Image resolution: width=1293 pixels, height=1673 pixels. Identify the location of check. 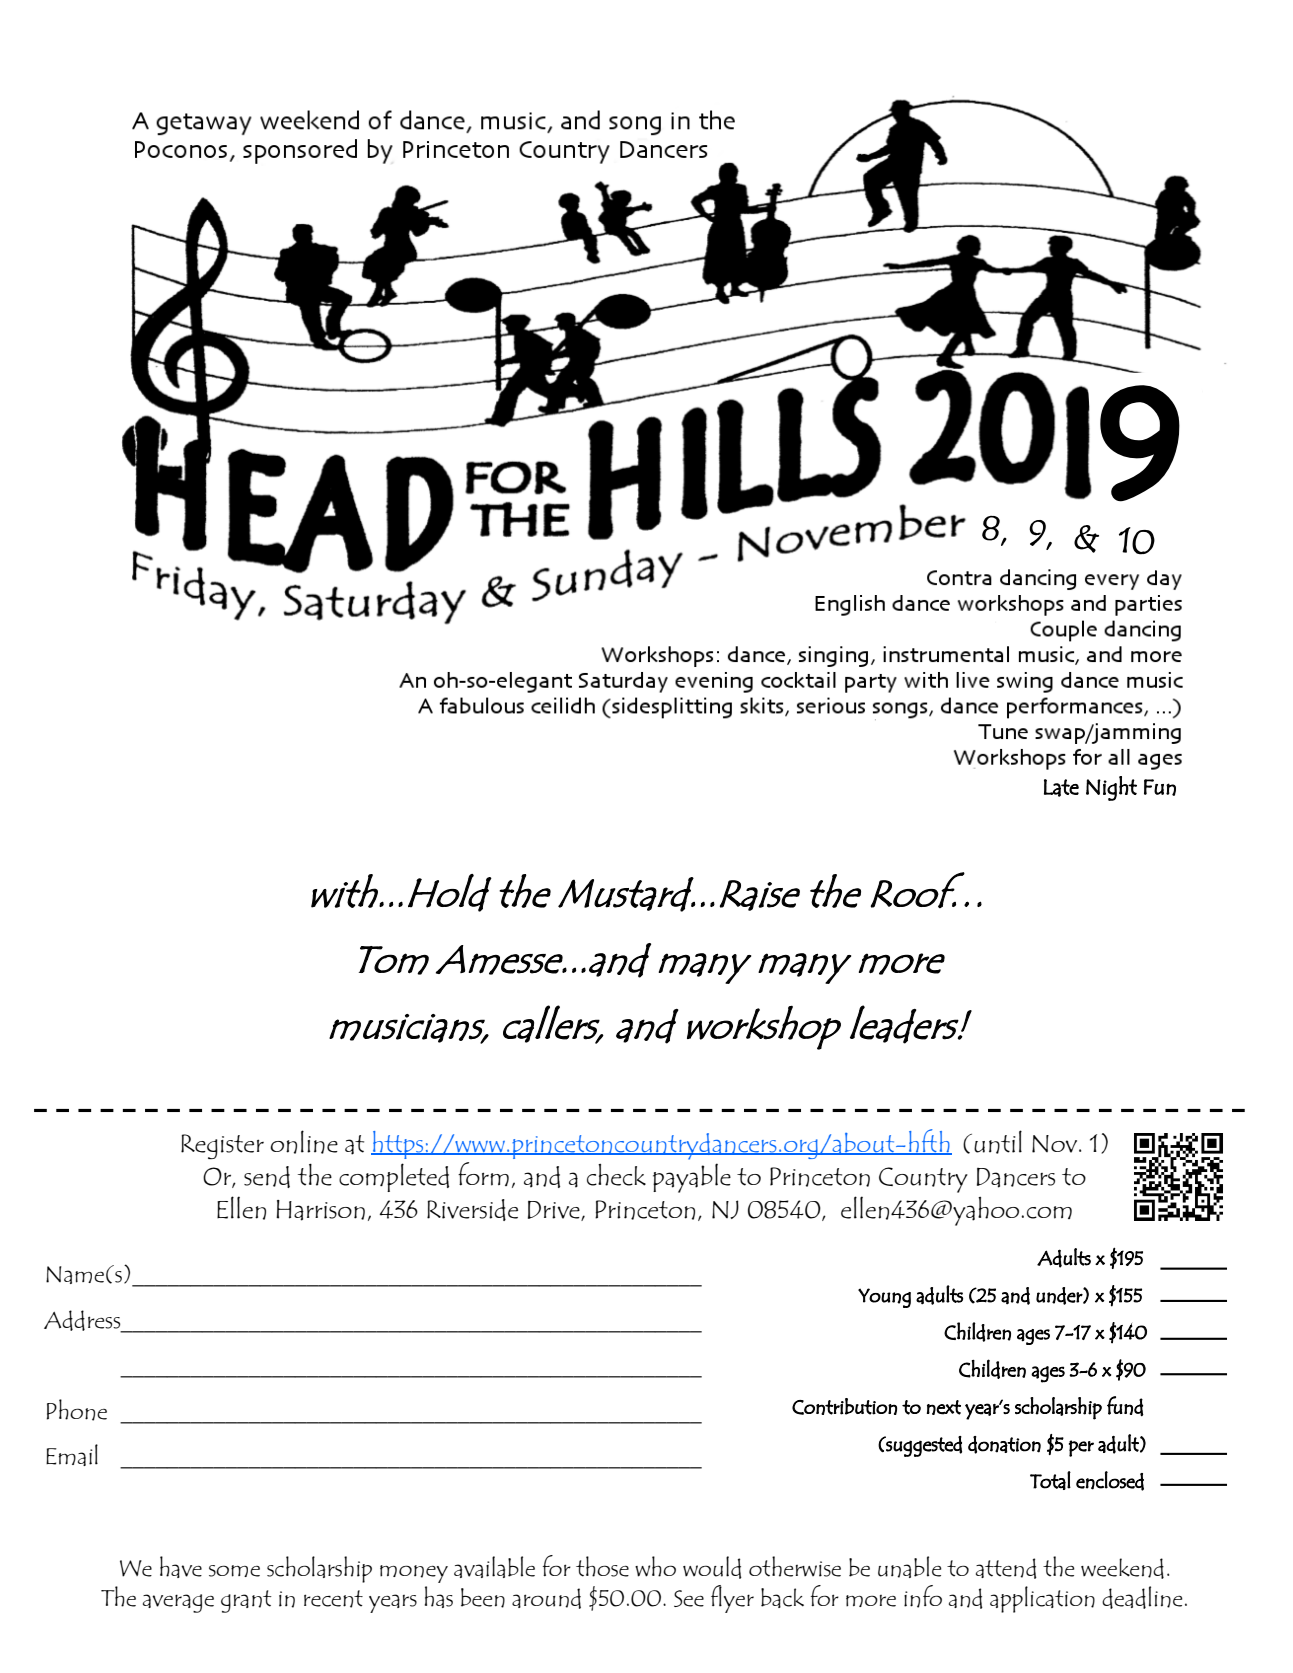
(616, 1175).
